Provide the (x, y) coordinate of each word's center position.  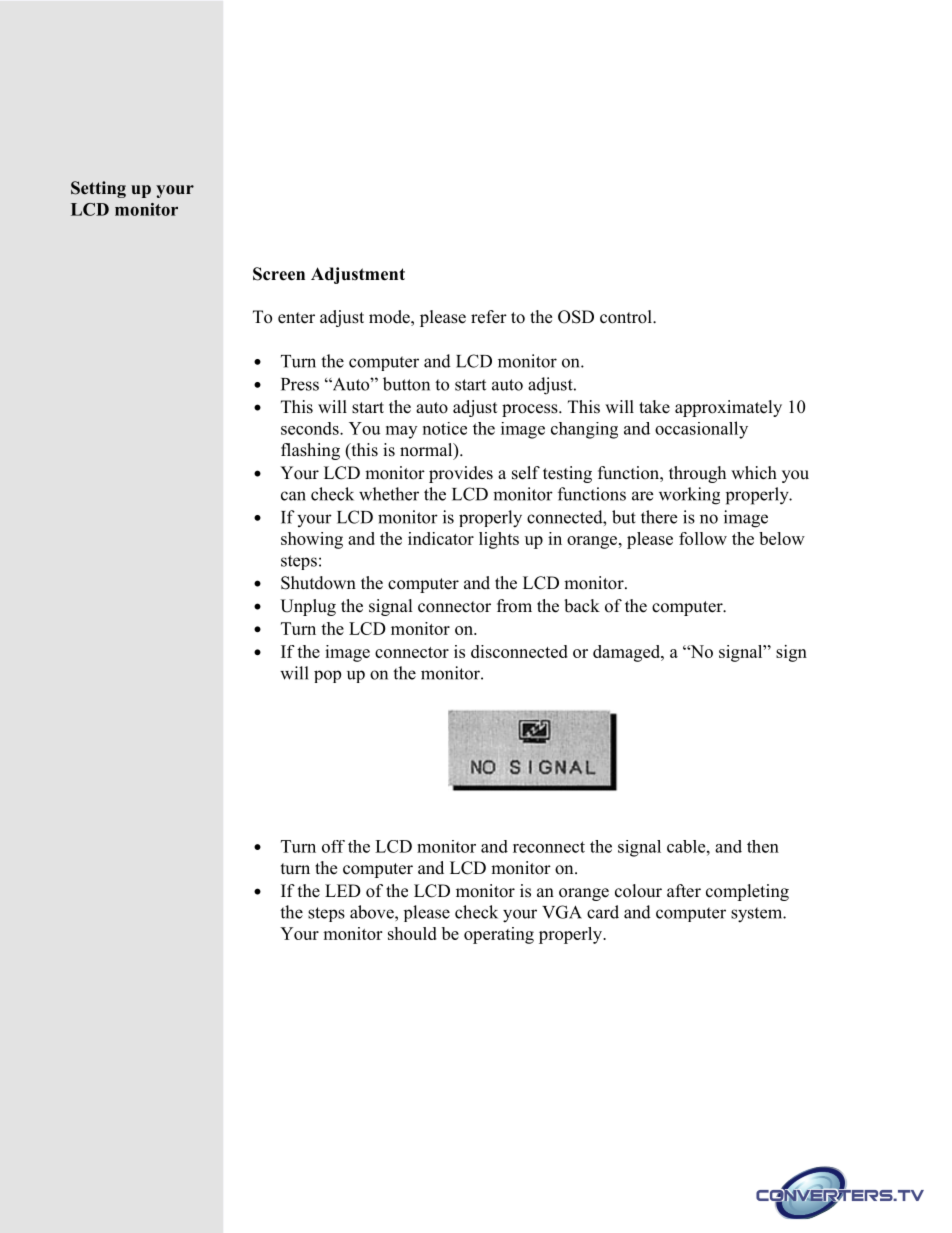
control (627, 317)
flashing (310, 451)
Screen (279, 274)
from (514, 606)
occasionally (701, 430)
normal (427, 451)
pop (327, 676)
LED (343, 890)
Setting (98, 189)
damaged (628, 653)
